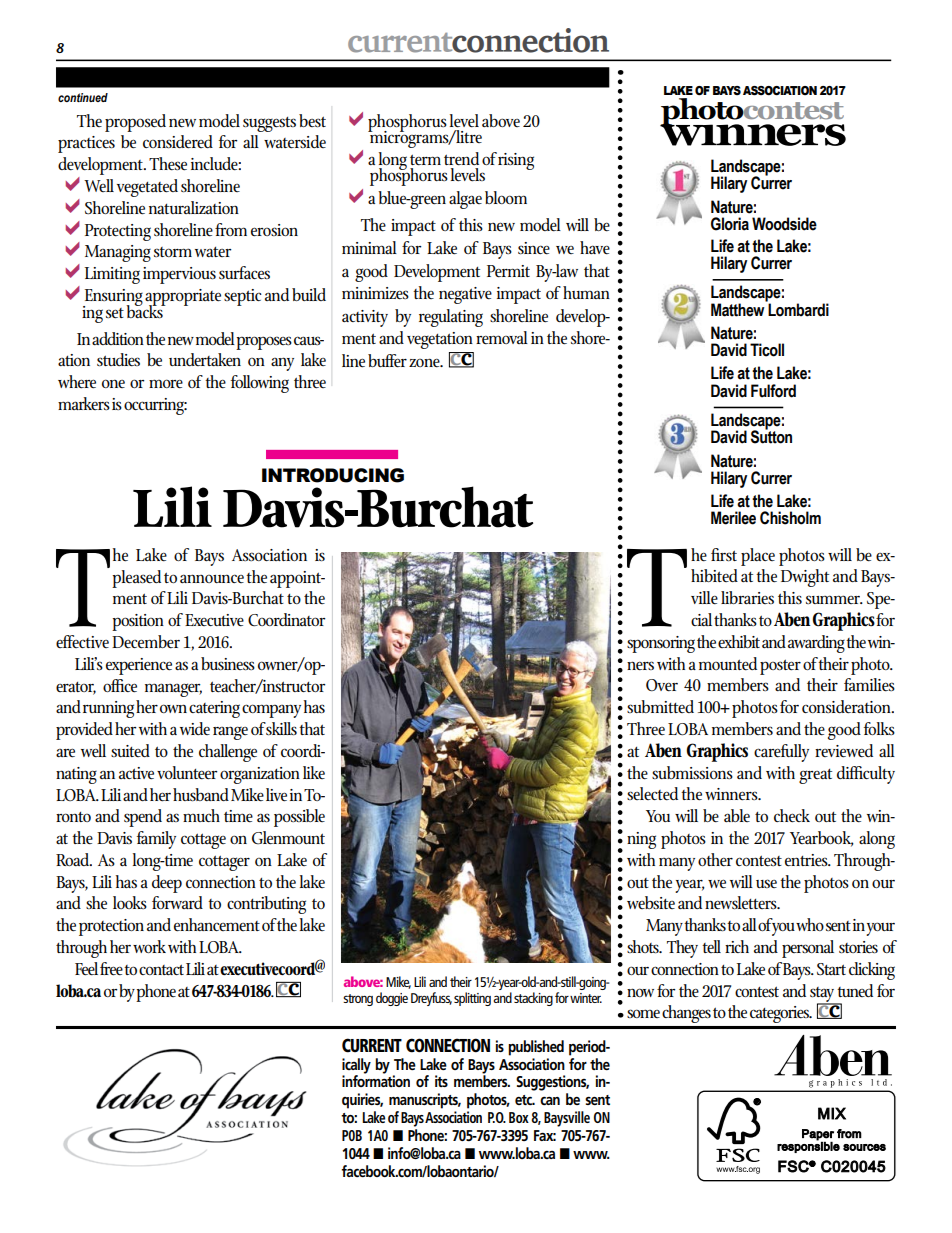  What do you see at coordinates (766, 883) in the screenshot?
I see `use` at bounding box center [766, 883].
